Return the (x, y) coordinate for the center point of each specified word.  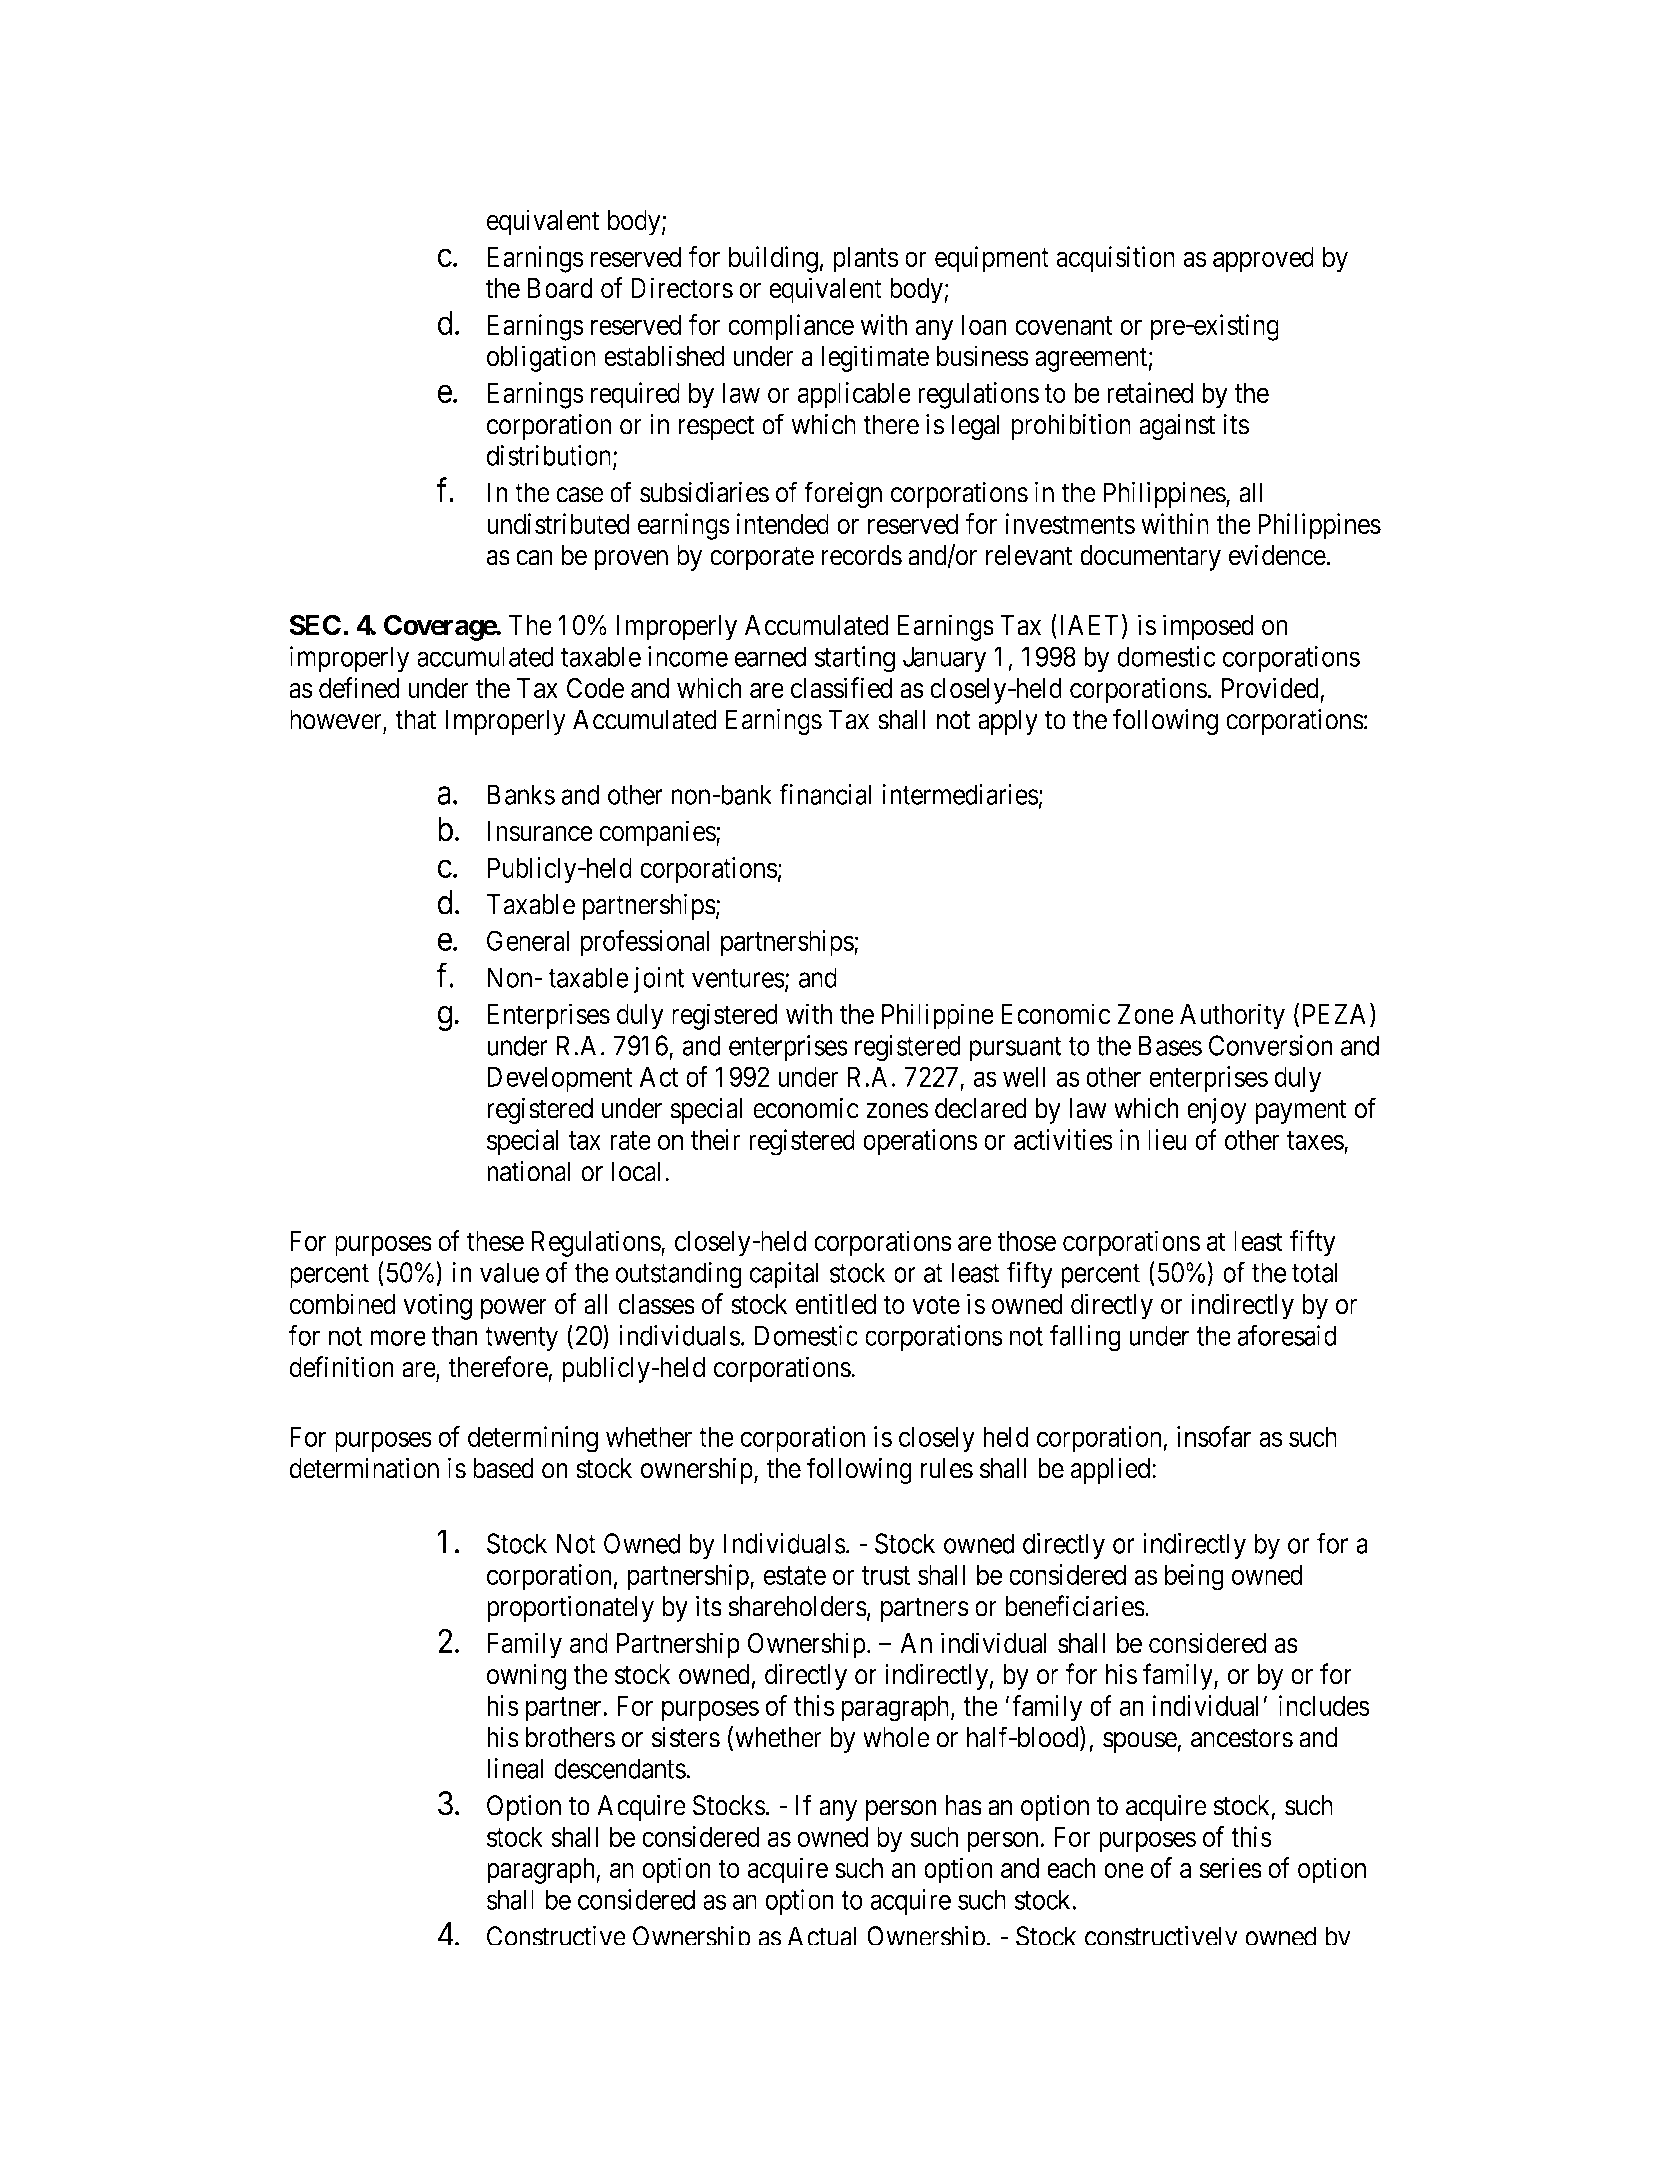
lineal (515, 1768)
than (455, 1335)
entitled (836, 1304)
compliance (791, 327)
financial (825, 794)
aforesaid (1287, 1335)
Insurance (540, 831)
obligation (541, 358)
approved (1263, 260)
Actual (822, 1935)
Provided (1271, 689)
